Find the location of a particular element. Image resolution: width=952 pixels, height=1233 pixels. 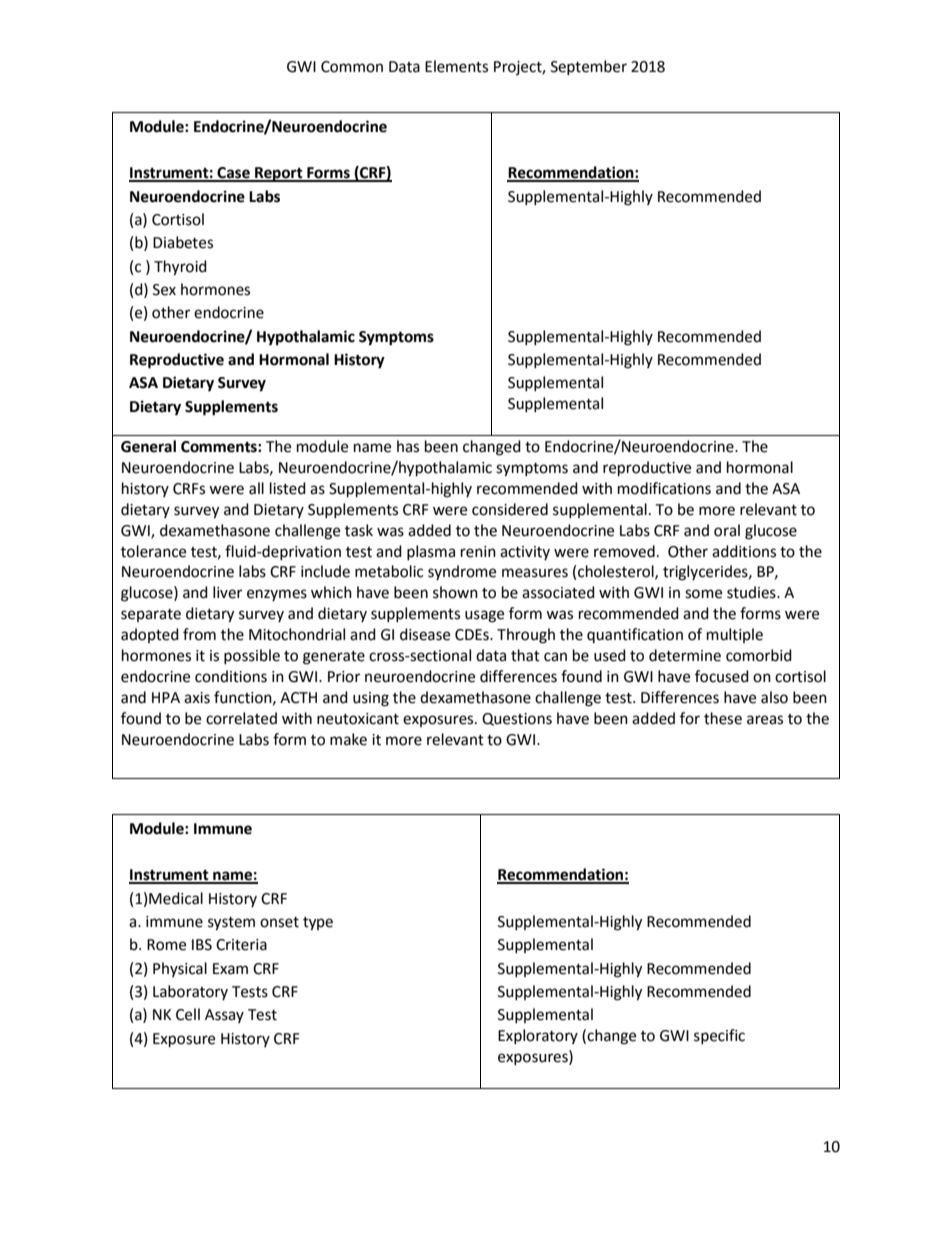

renin is located at coordinates (478, 552).
